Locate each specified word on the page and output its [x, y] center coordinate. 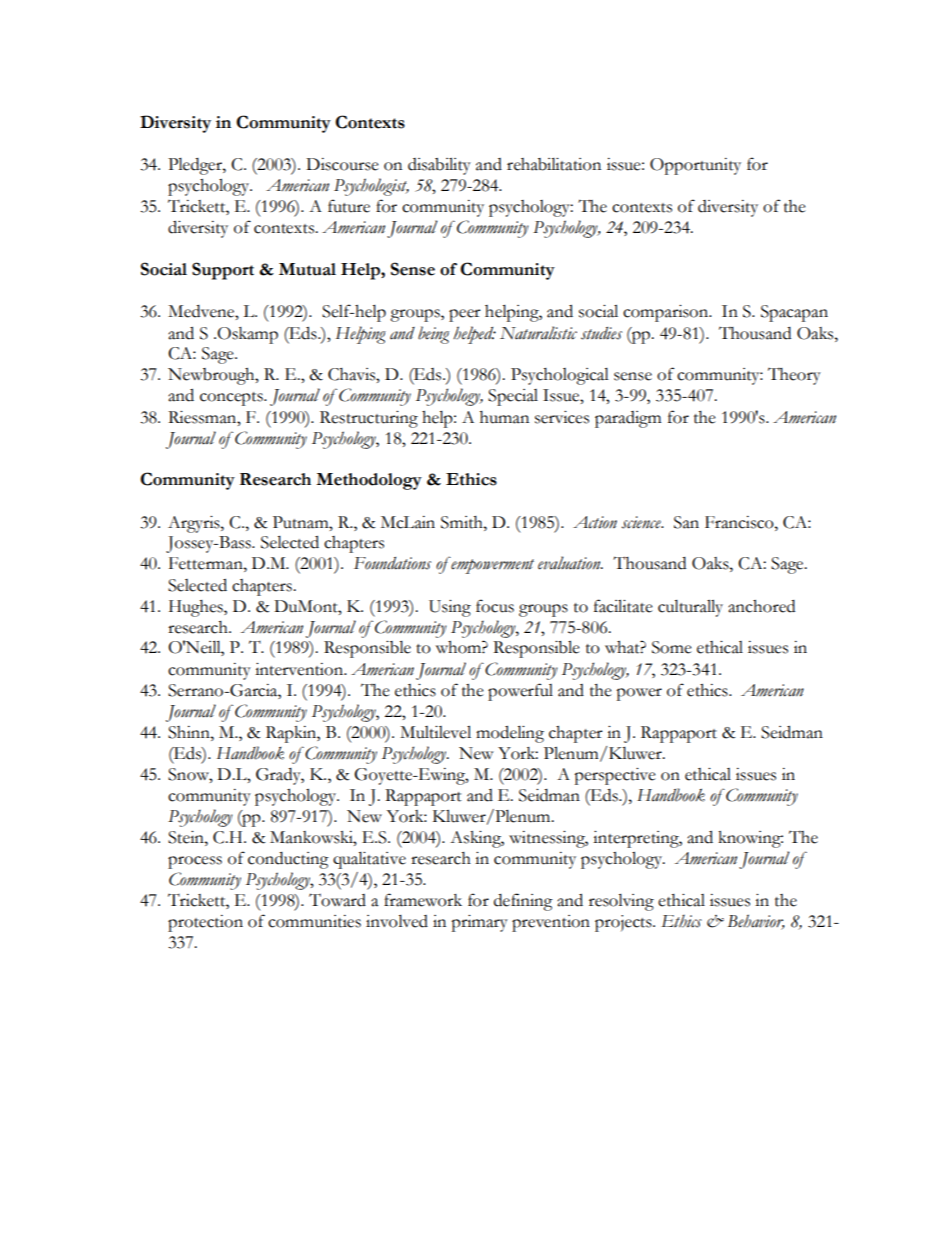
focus [495, 606]
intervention [300, 669]
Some [672, 647]
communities [314, 921]
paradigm [628, 419]
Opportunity [695, 166]
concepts [232, 399]
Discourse [342, 164]
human [504, 417]
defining [523, 902]
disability [439, 166]
